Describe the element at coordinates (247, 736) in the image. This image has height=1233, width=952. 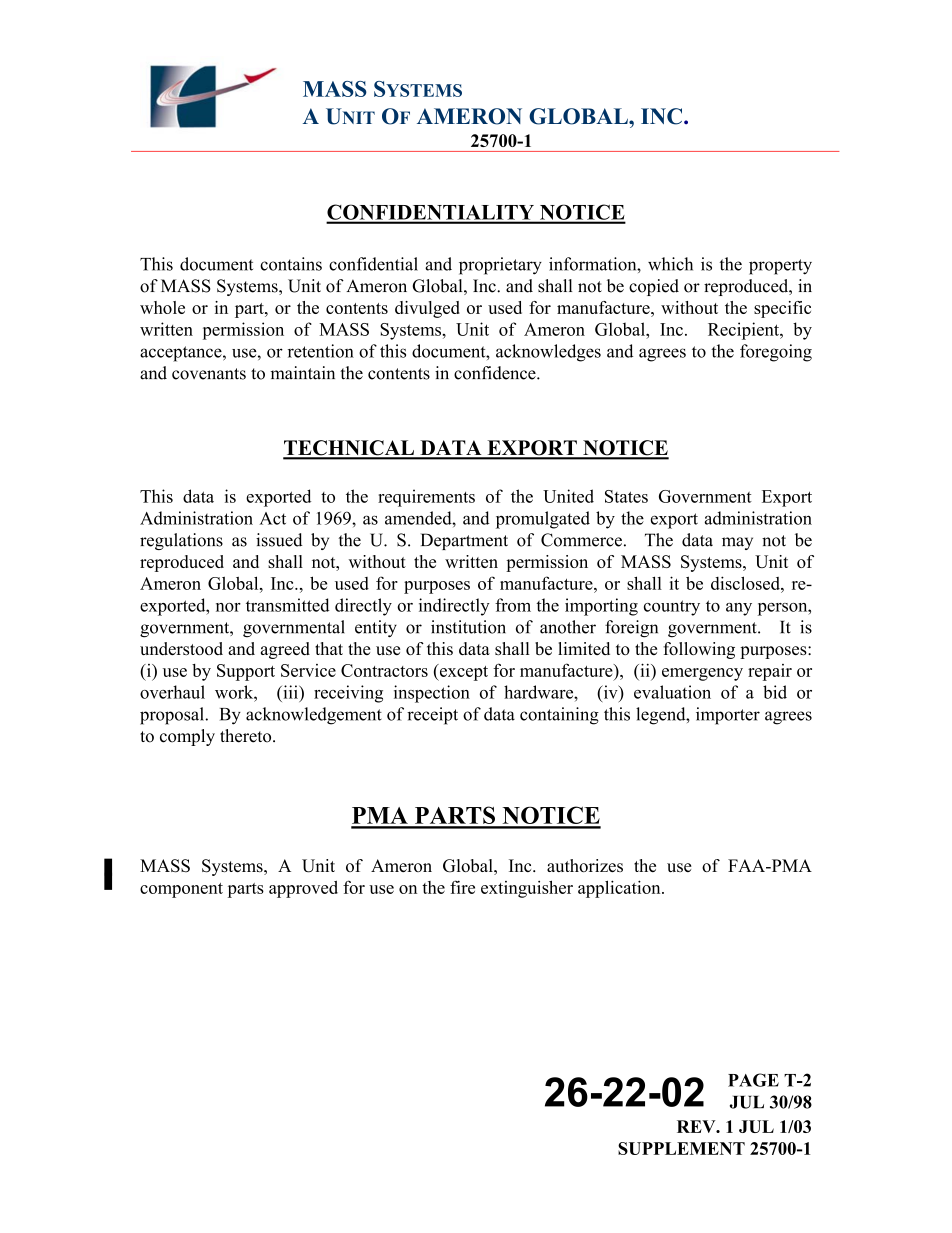
I see `thereto` at that location.
